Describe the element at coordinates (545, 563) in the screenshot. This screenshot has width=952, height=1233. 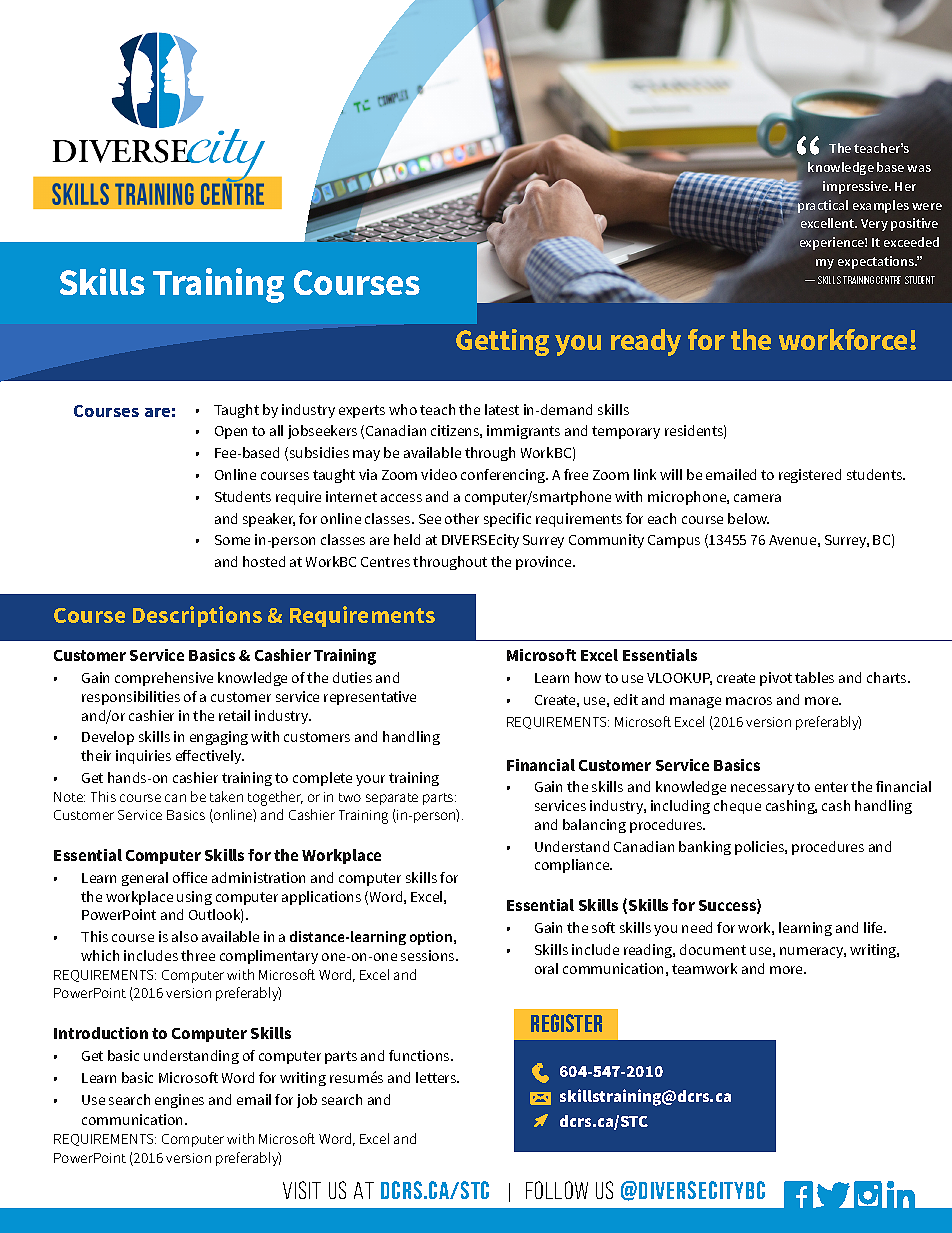
I see `province` at that location.
